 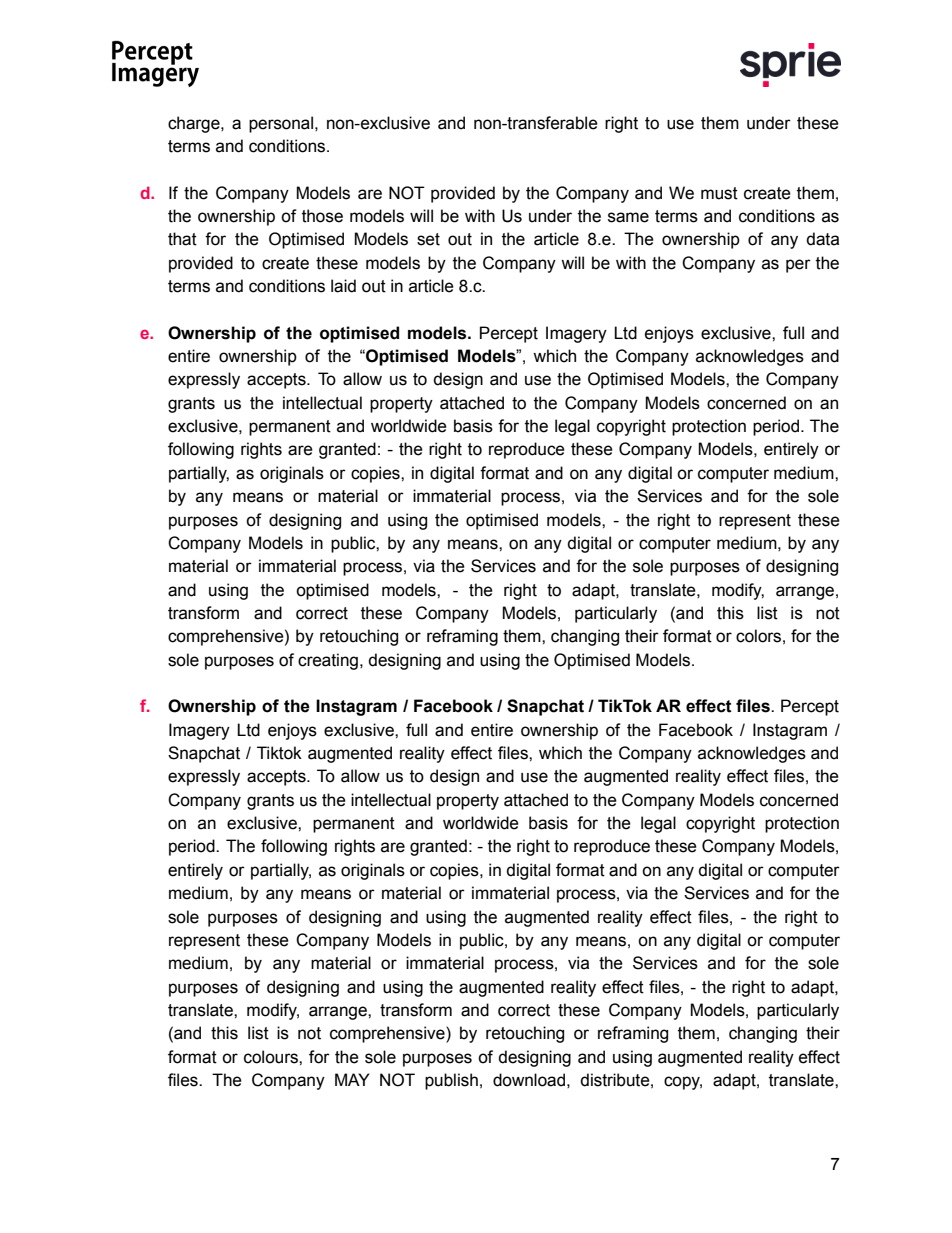 What do you see at coordinates (282, 124) in the image?
I see `personal` at bounding box center [282, 124].
